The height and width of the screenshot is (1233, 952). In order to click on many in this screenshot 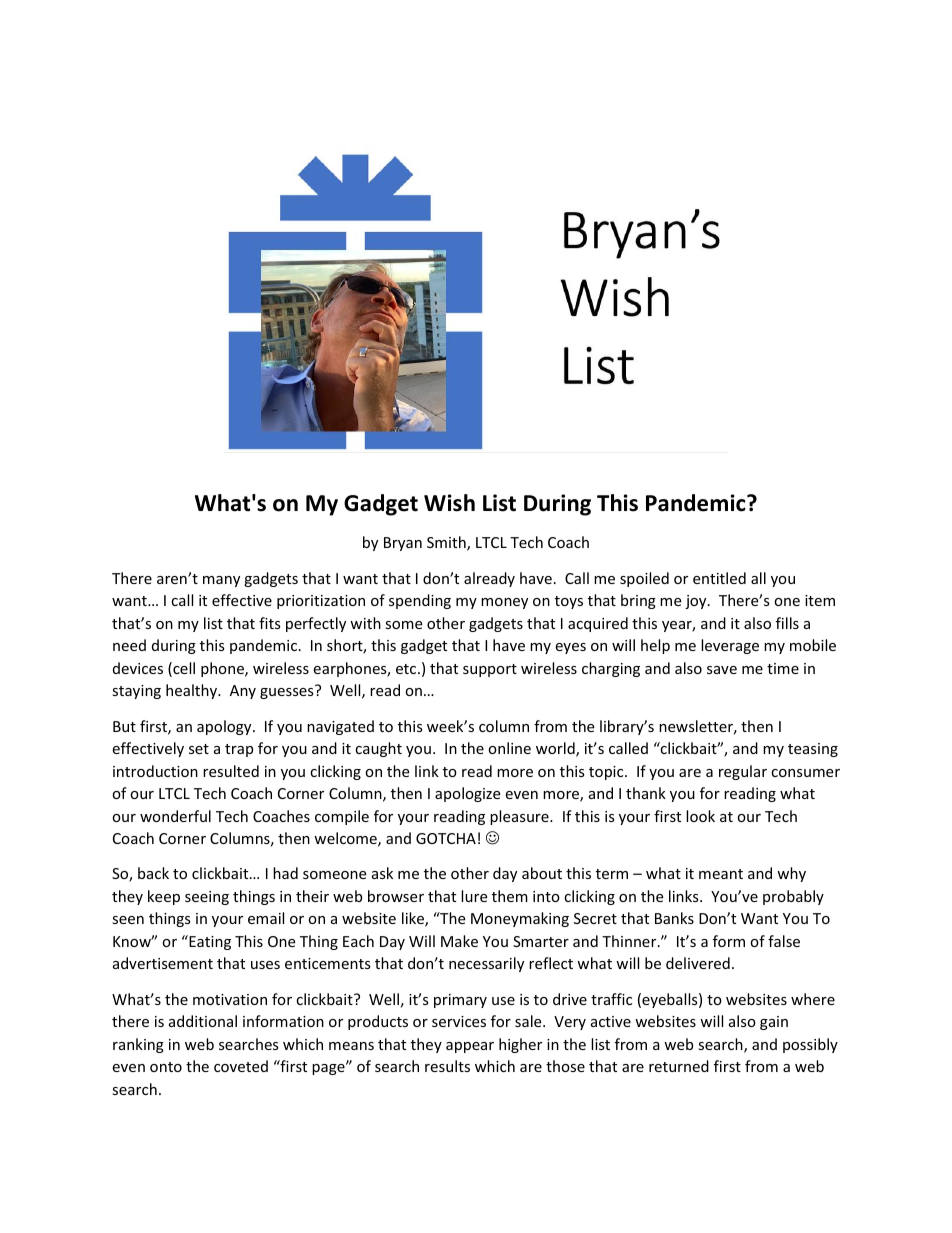, I will do `click(221, 581)`.
